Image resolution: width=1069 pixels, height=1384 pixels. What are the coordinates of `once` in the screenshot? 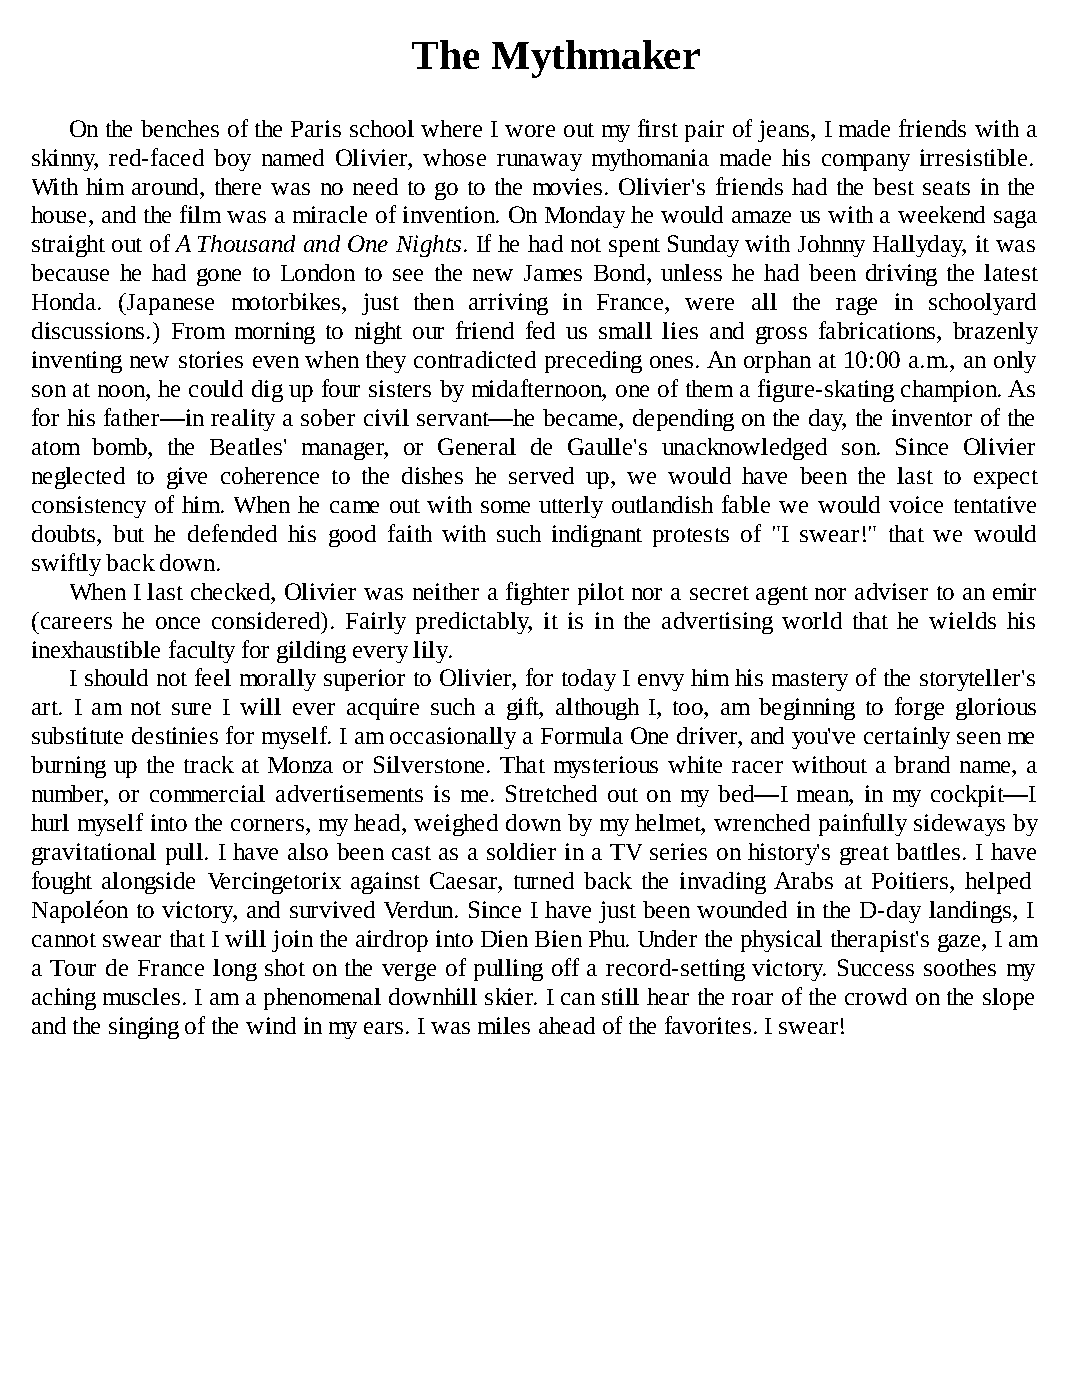 It's located at (178, 623).
